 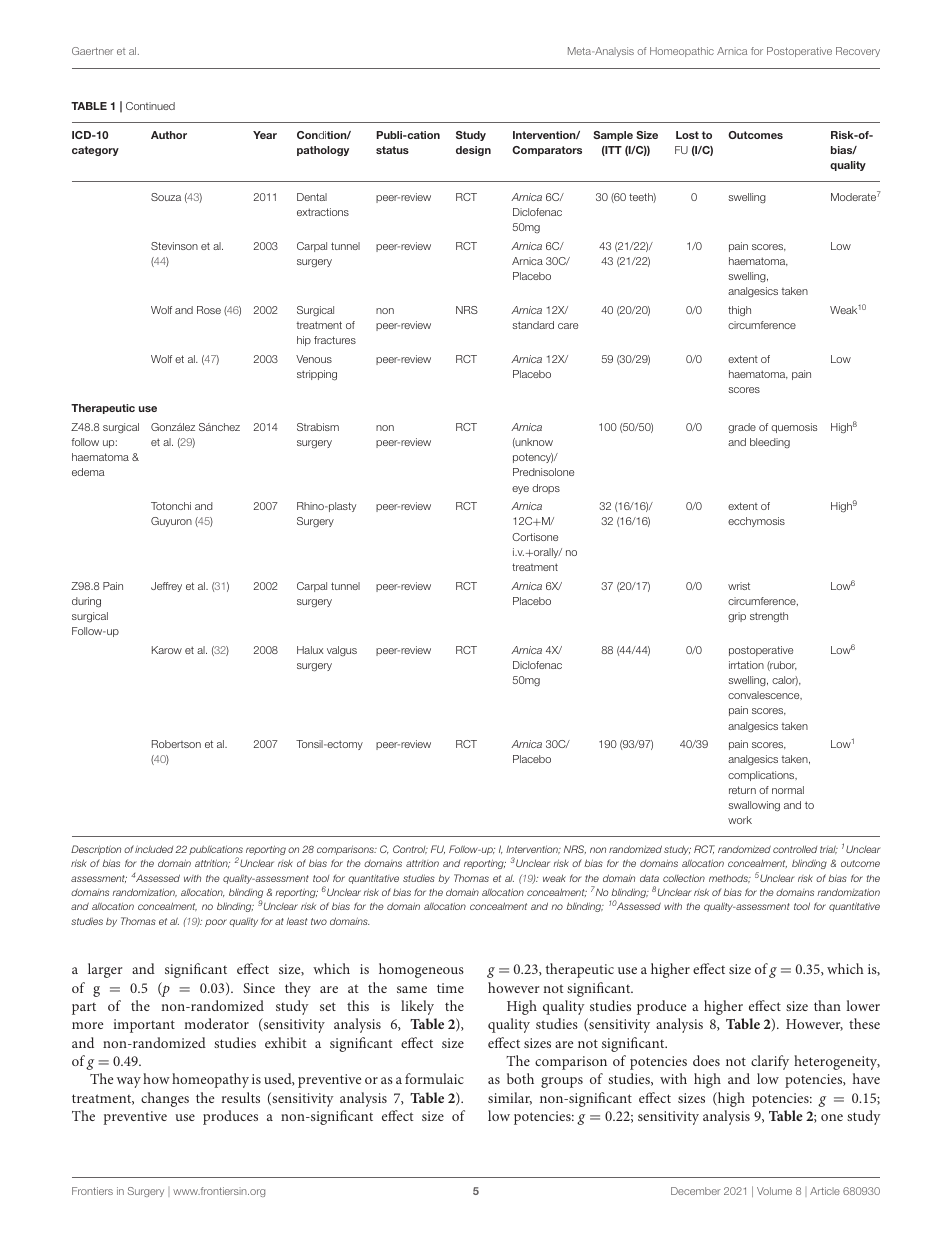 I want to click on normal, so click(x=788, y=790).
